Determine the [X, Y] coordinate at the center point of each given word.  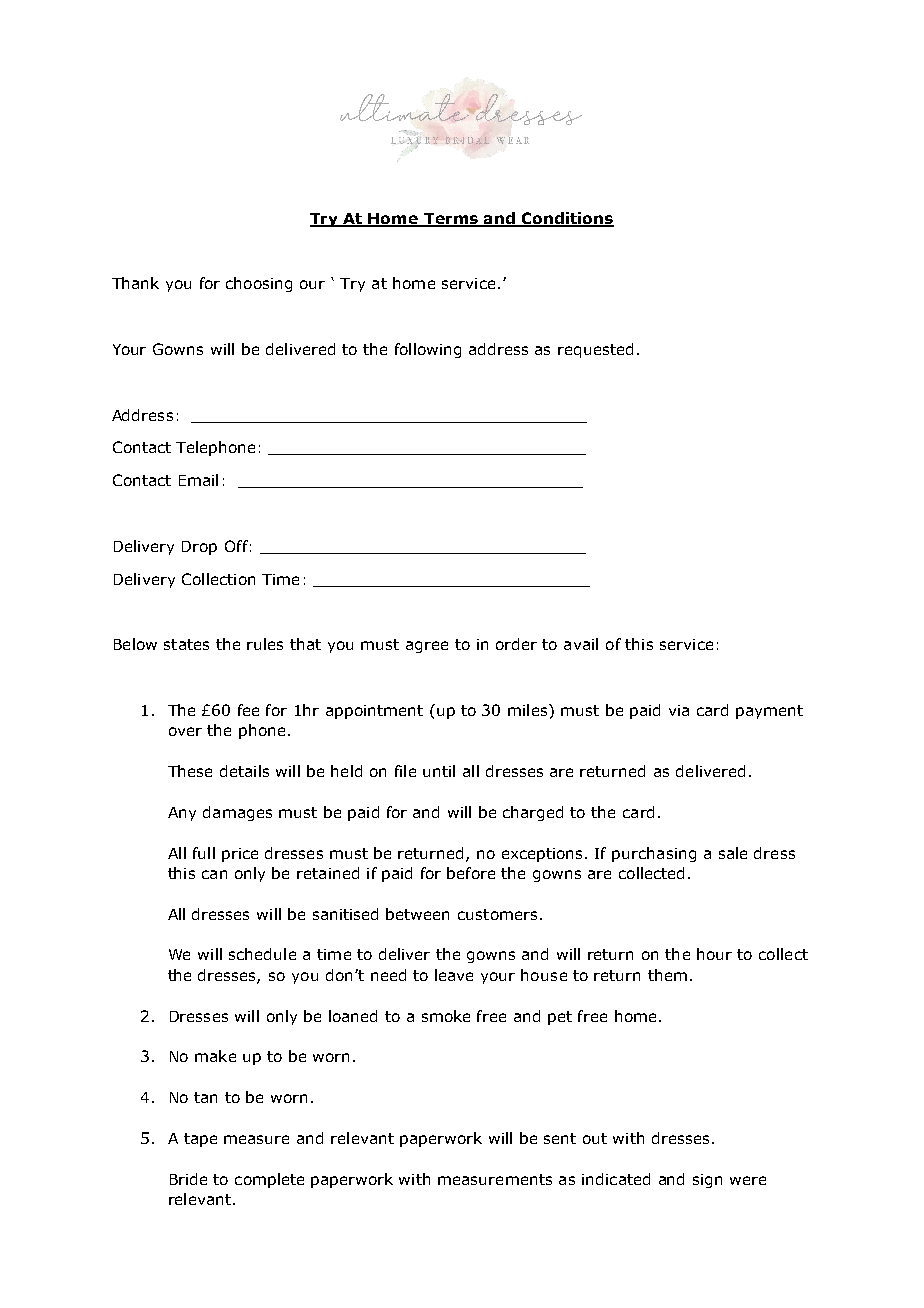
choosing [259, 284]
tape [200, 1140]
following [428, 350]
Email [198, 480]
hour [714, 954]
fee [248, 710]
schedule [262, 954]
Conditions [566, 219]
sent [560, 1138]
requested [595, 350]
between [417, 914]
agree [427, 647]
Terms [451, 219]
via [679, 710]
